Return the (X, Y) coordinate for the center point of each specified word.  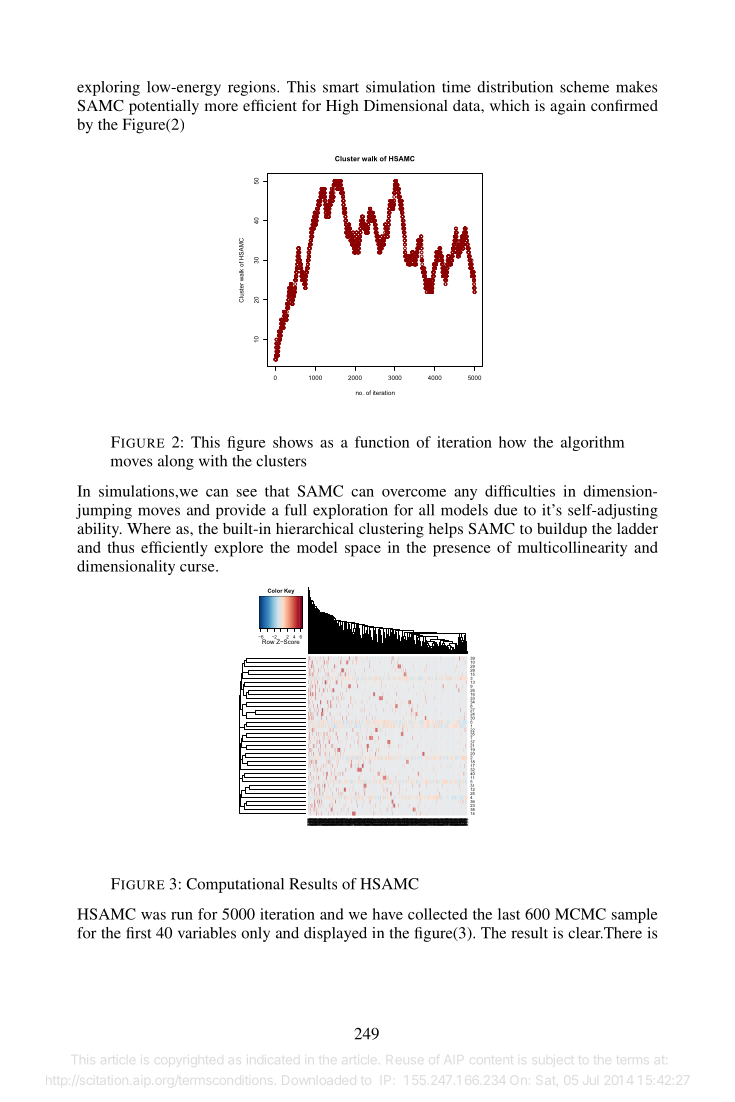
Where (149, 528)
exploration (350, 511)
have (388, 914)
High (342, 107)
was (153, 916)
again (568, 107)
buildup (562, 530)
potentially (164, 107)
